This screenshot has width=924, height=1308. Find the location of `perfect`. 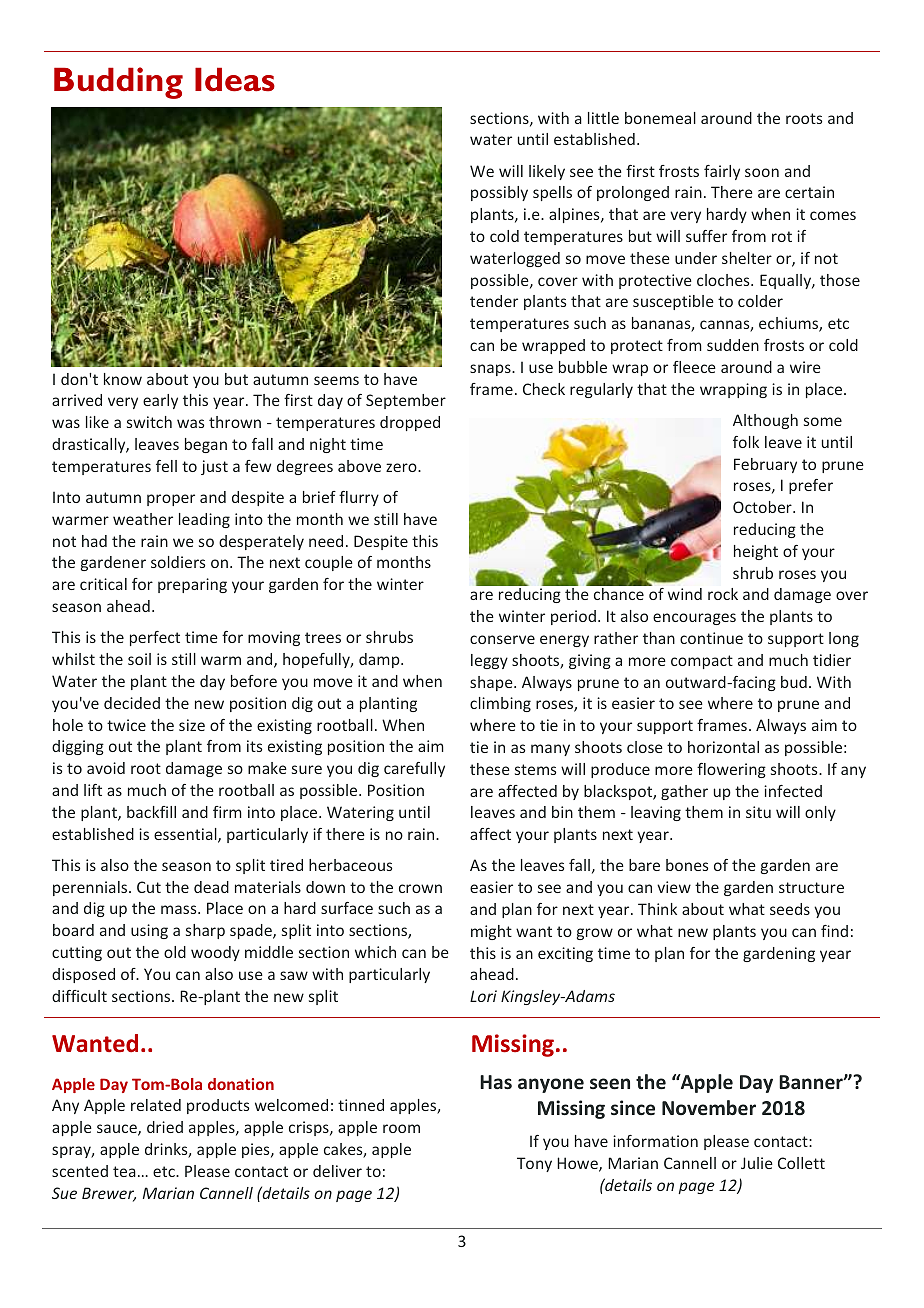

perfect is located at coordinates (155, 638).
